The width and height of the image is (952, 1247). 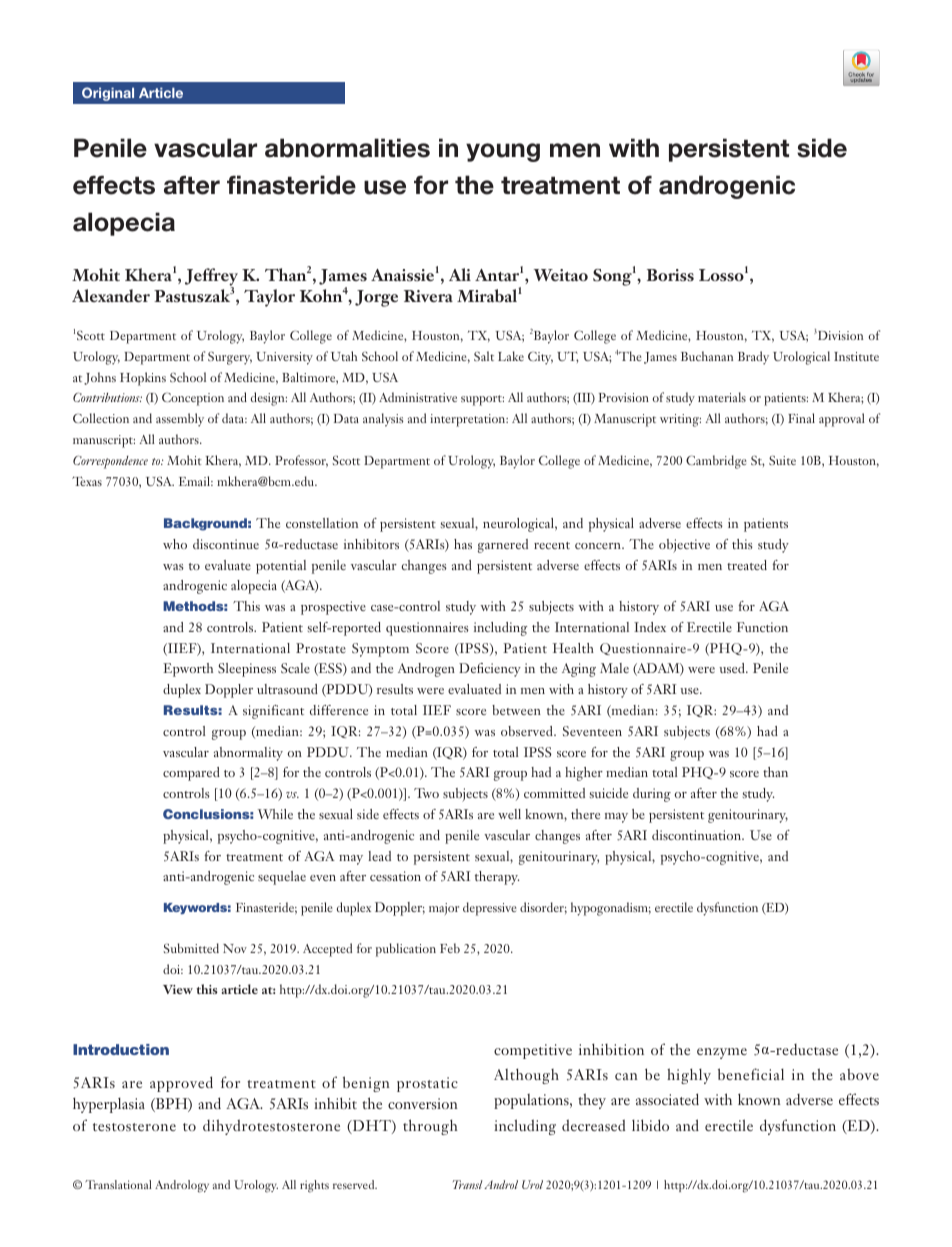 I want to click on young, so click(x=503, y=152).
